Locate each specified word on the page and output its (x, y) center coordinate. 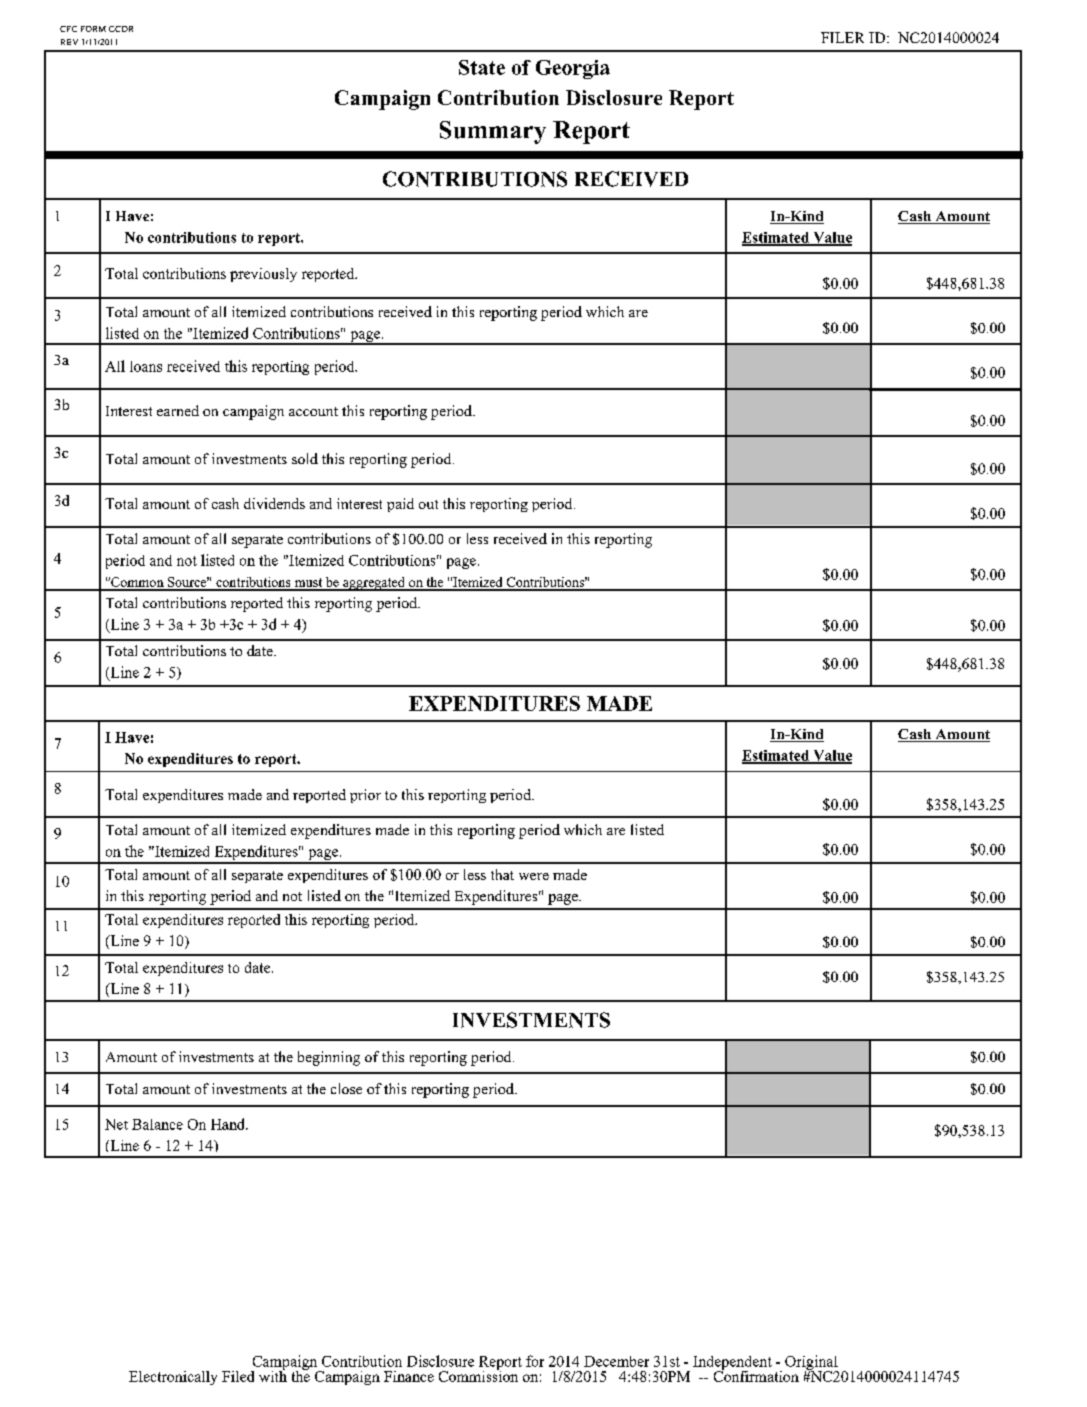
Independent (732, 1364)
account (313, 411)
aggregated (374, 584)
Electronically (173, 1378)
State (482, 67)
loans (146, 366)
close (346, 1088)
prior (365, 796)
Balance (157, 1124)
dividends (274, 503)
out (428, 504)
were (534, 876)
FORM (93, 29)
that (502, 874)
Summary (493, 132)
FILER (842, 37)
